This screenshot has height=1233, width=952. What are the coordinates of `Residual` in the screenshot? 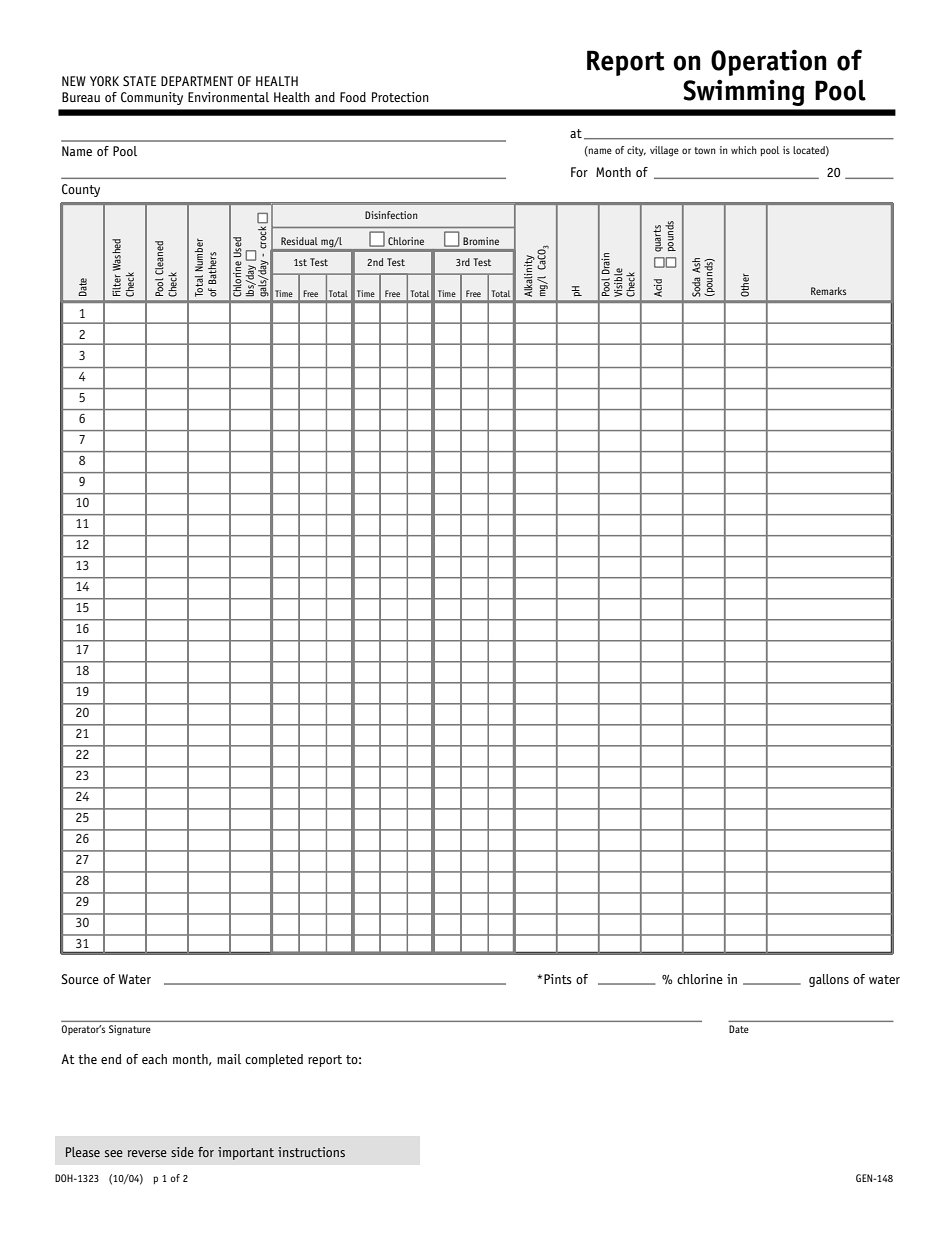 It's located at (299, 241).
